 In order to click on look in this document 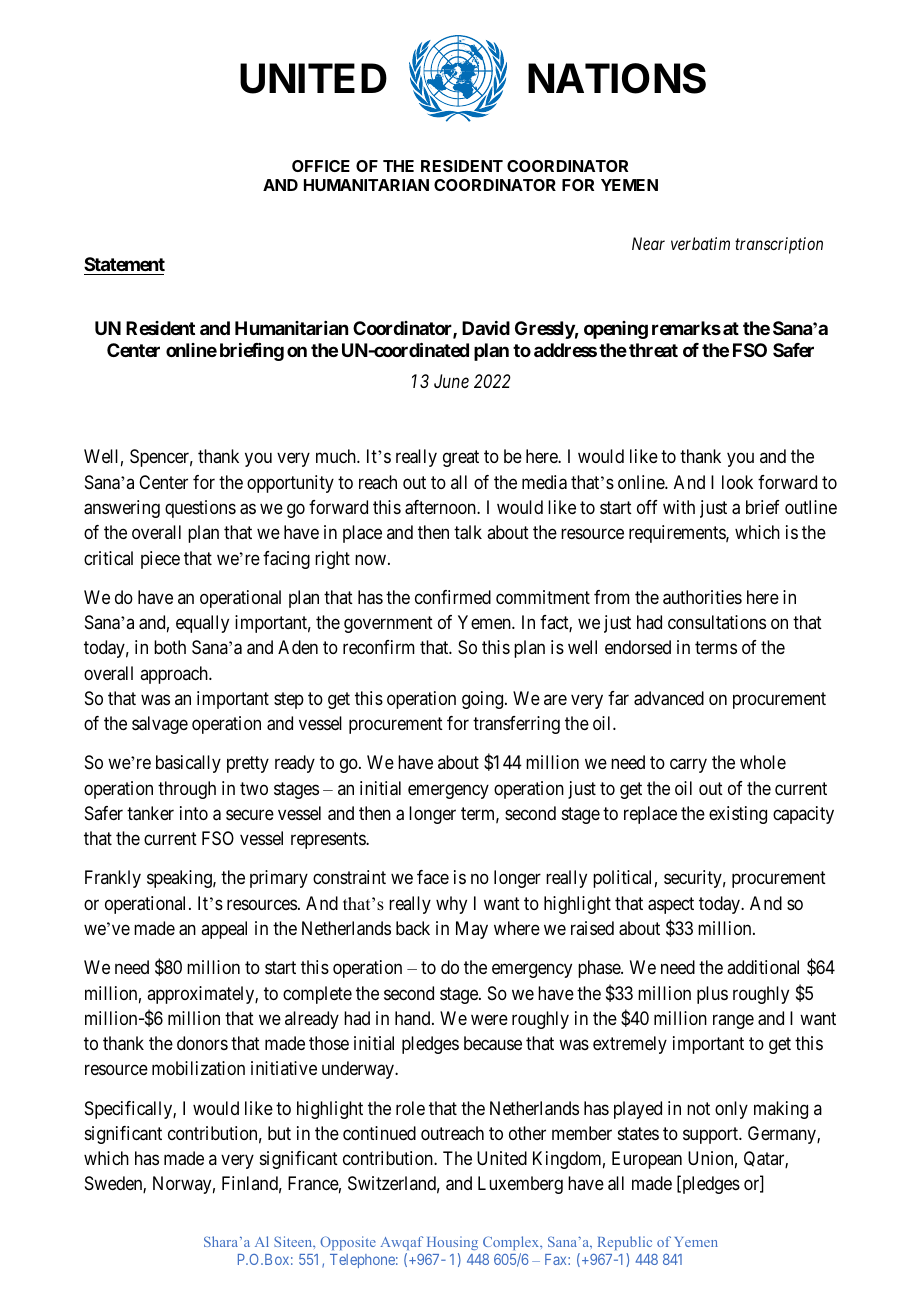, I will do `click(737, 482)`.
